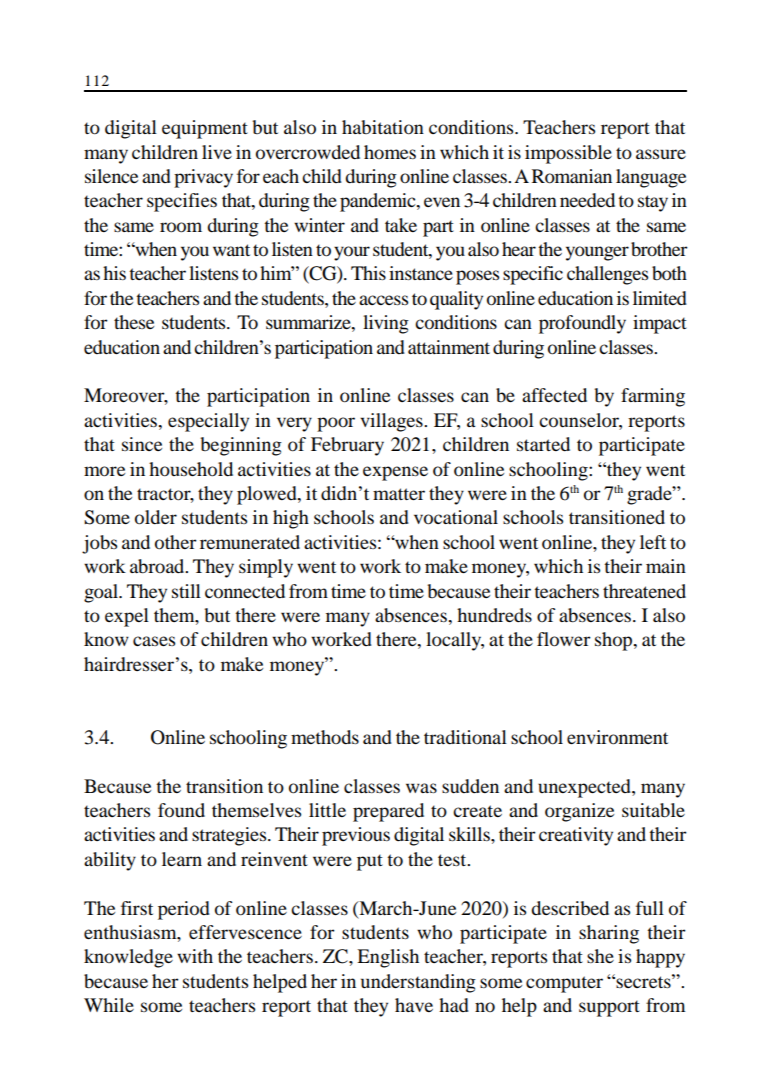  Describe the element at coordinates (390, 152) in the screenshot. I see `homes` at that location.
